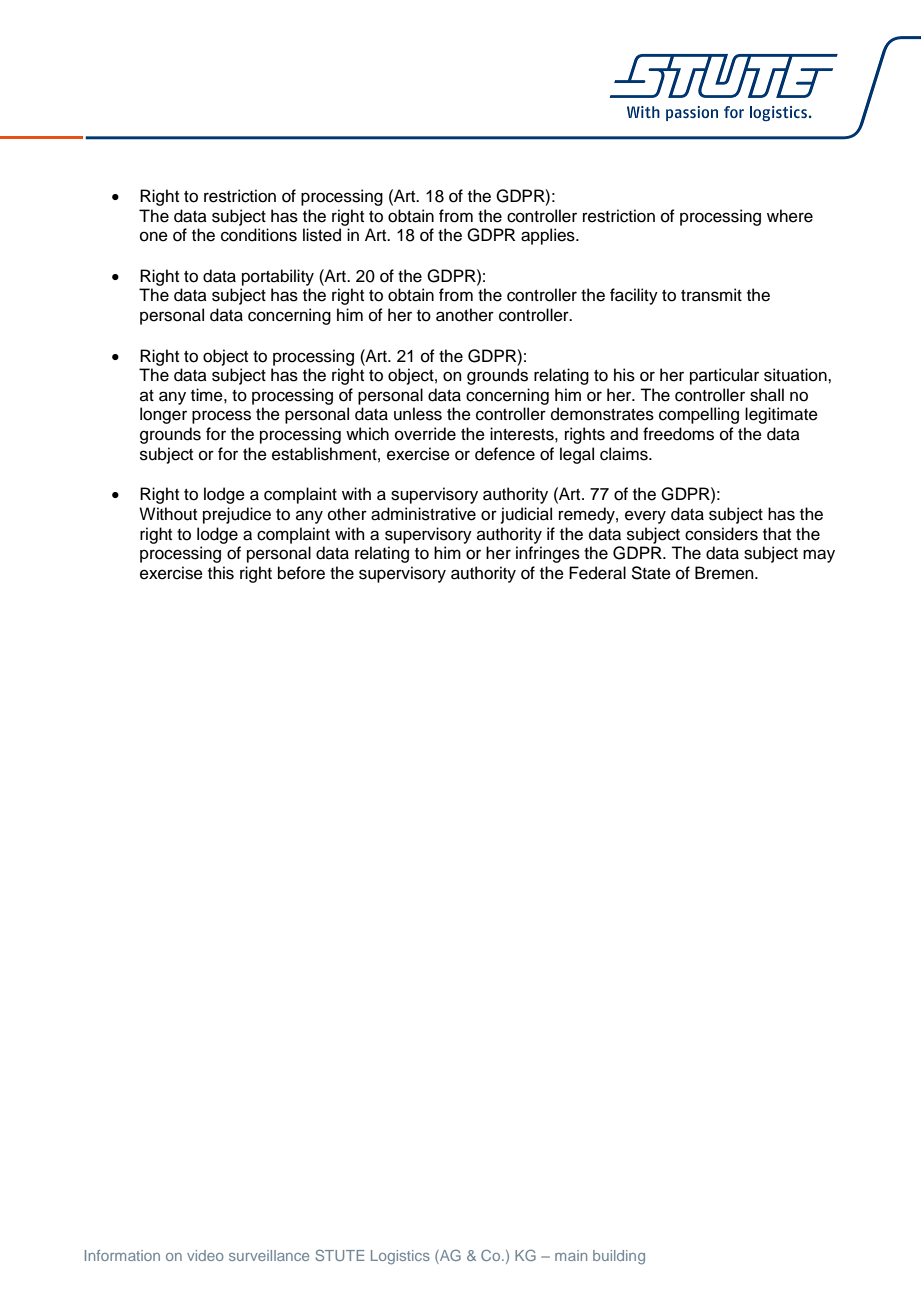 This screenshot has width=924, height=1308. What do you see at coordinates (548, 554) in the screenshot?
I see `infringes` at bounding box center [548, 554].
